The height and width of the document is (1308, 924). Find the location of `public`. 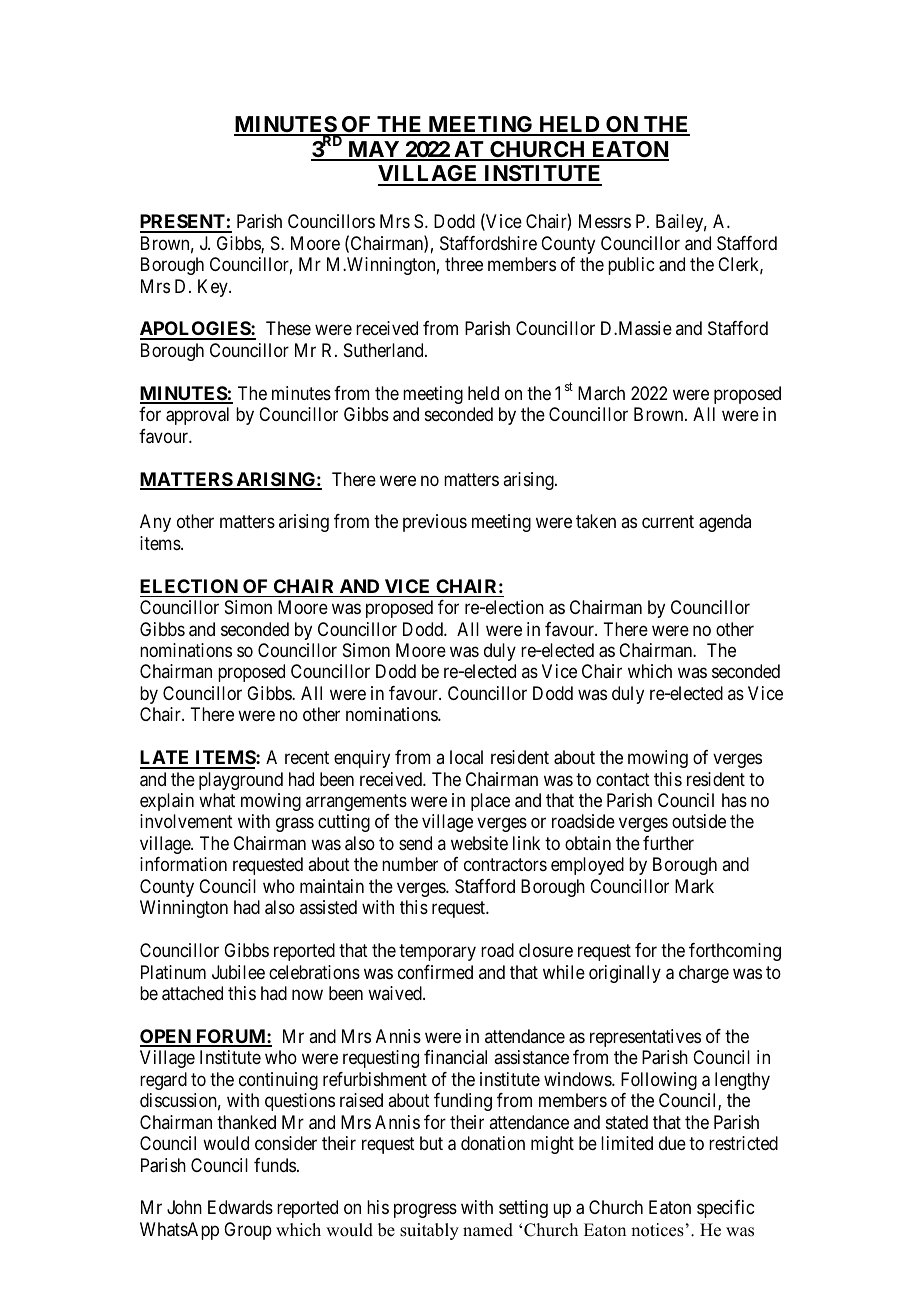

public is located at coordinates (631, 266).
